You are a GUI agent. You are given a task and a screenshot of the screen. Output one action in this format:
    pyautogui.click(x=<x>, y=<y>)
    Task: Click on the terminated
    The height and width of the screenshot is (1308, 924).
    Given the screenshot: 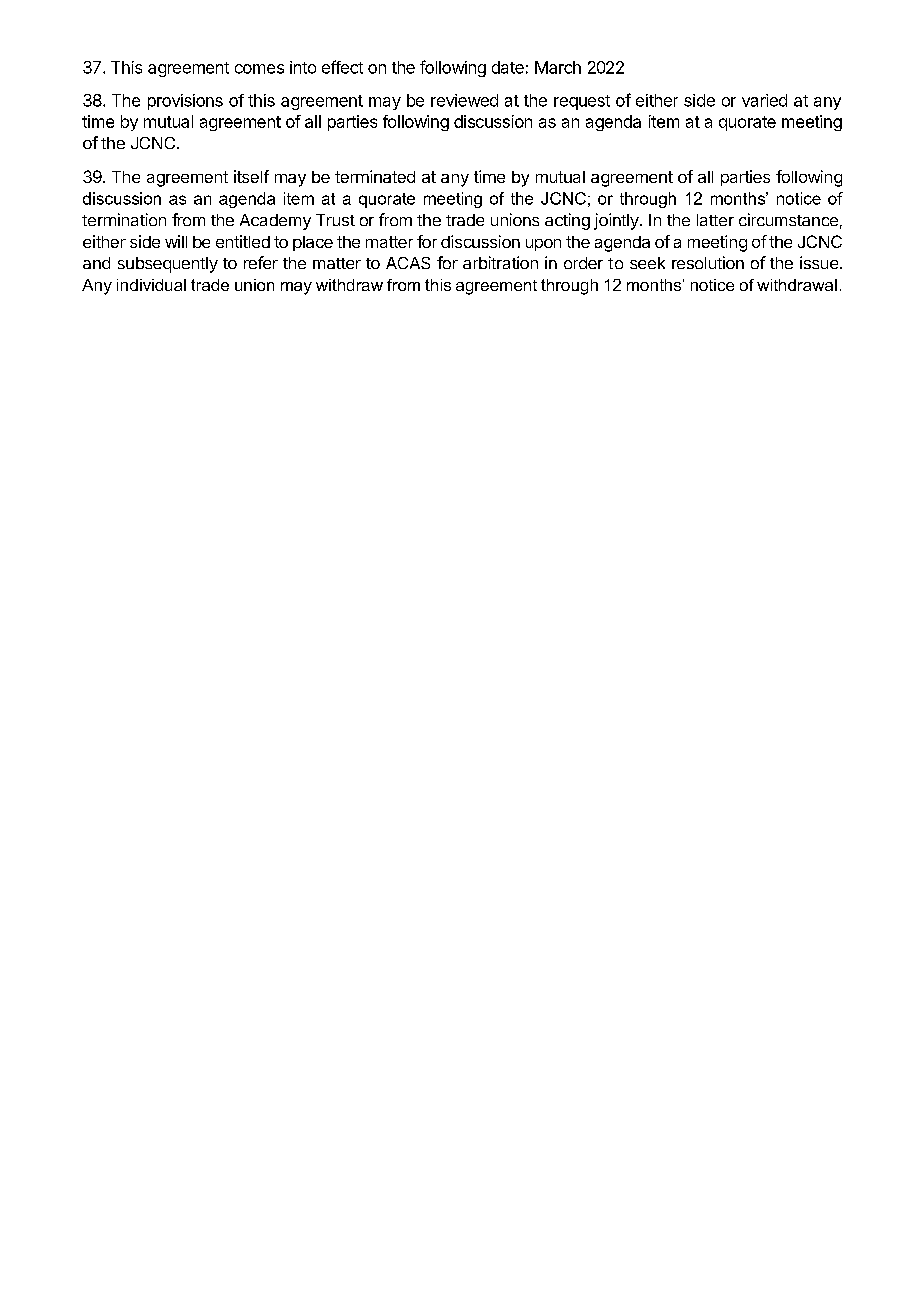 What is the action you would take?
    pyautogui.click(x=375, y=176)
